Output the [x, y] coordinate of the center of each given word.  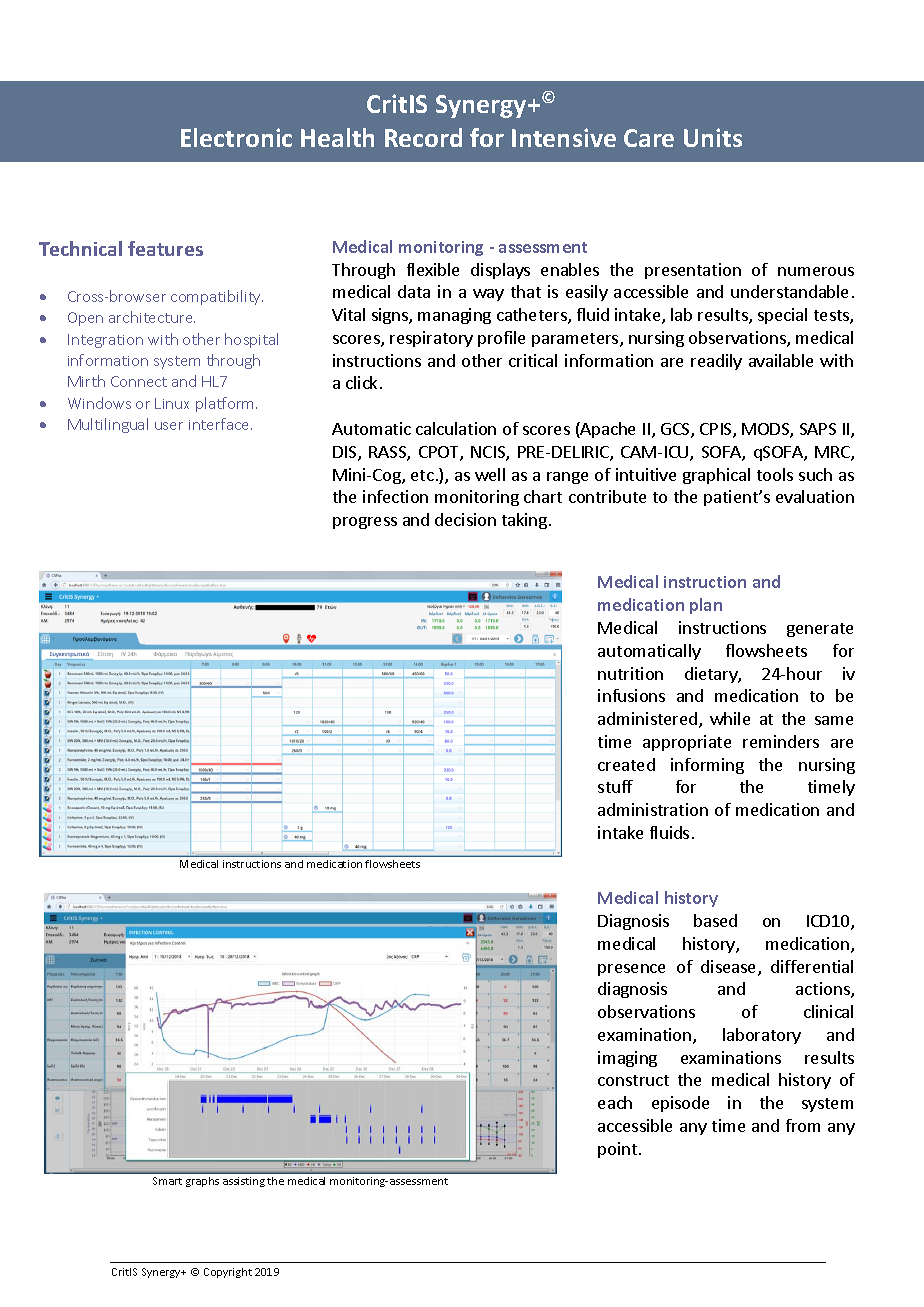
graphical [716, 476]
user [169, 426]
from [803, 1125]
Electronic [236, 137]
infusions [631, 695]
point [619, 1150]
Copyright [228, 1273]
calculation [456, 428]
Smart [167, 1181]
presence [631, 970]
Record [423, 137]
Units [713, 137]
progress [365, 523]
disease [730, 968]
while [730, 718]
